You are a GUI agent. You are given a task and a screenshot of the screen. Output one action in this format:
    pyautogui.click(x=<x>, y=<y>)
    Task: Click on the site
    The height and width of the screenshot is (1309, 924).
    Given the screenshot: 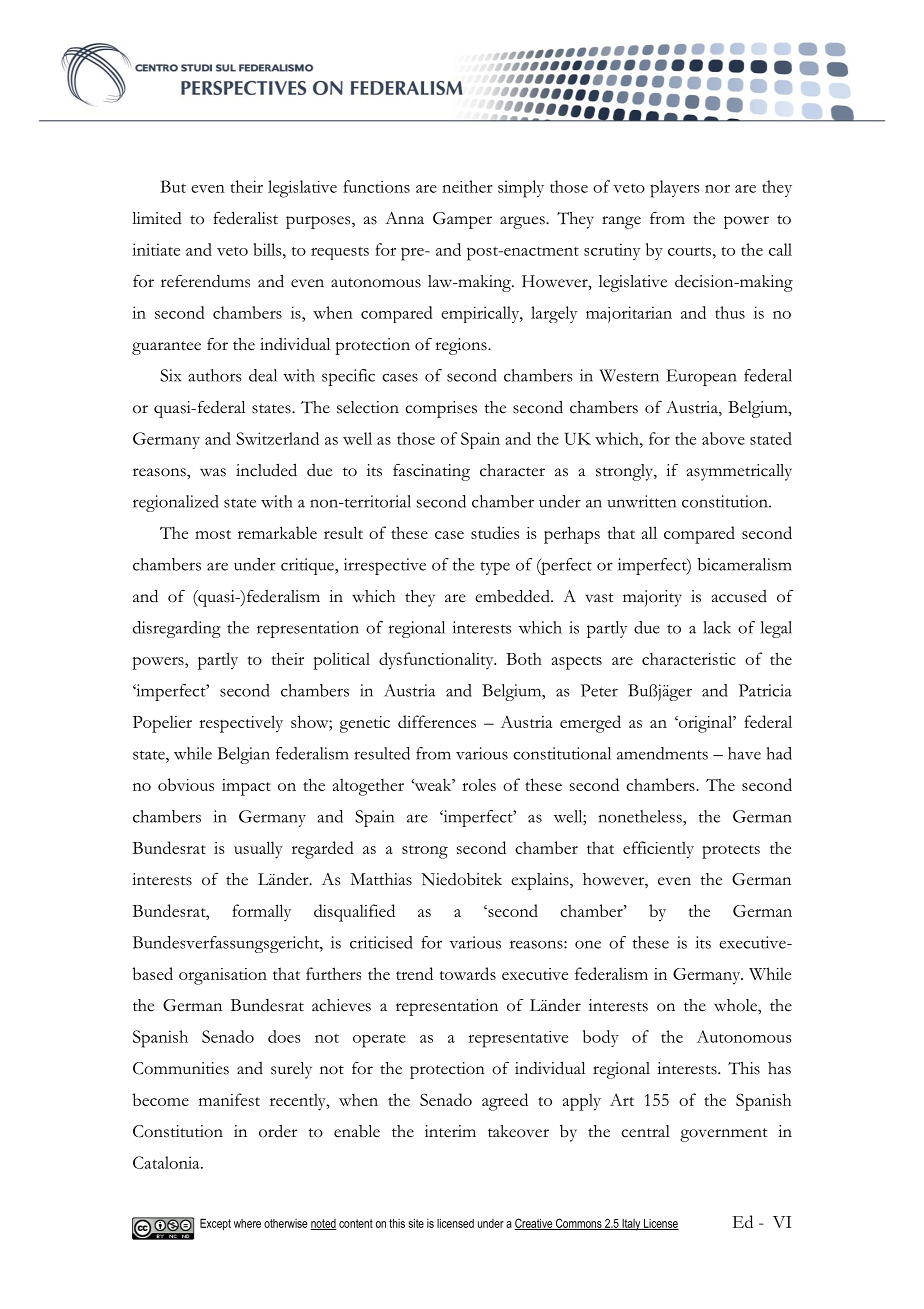 What is the action you would take?
    pyautogui.click(x=416, y=1223)
